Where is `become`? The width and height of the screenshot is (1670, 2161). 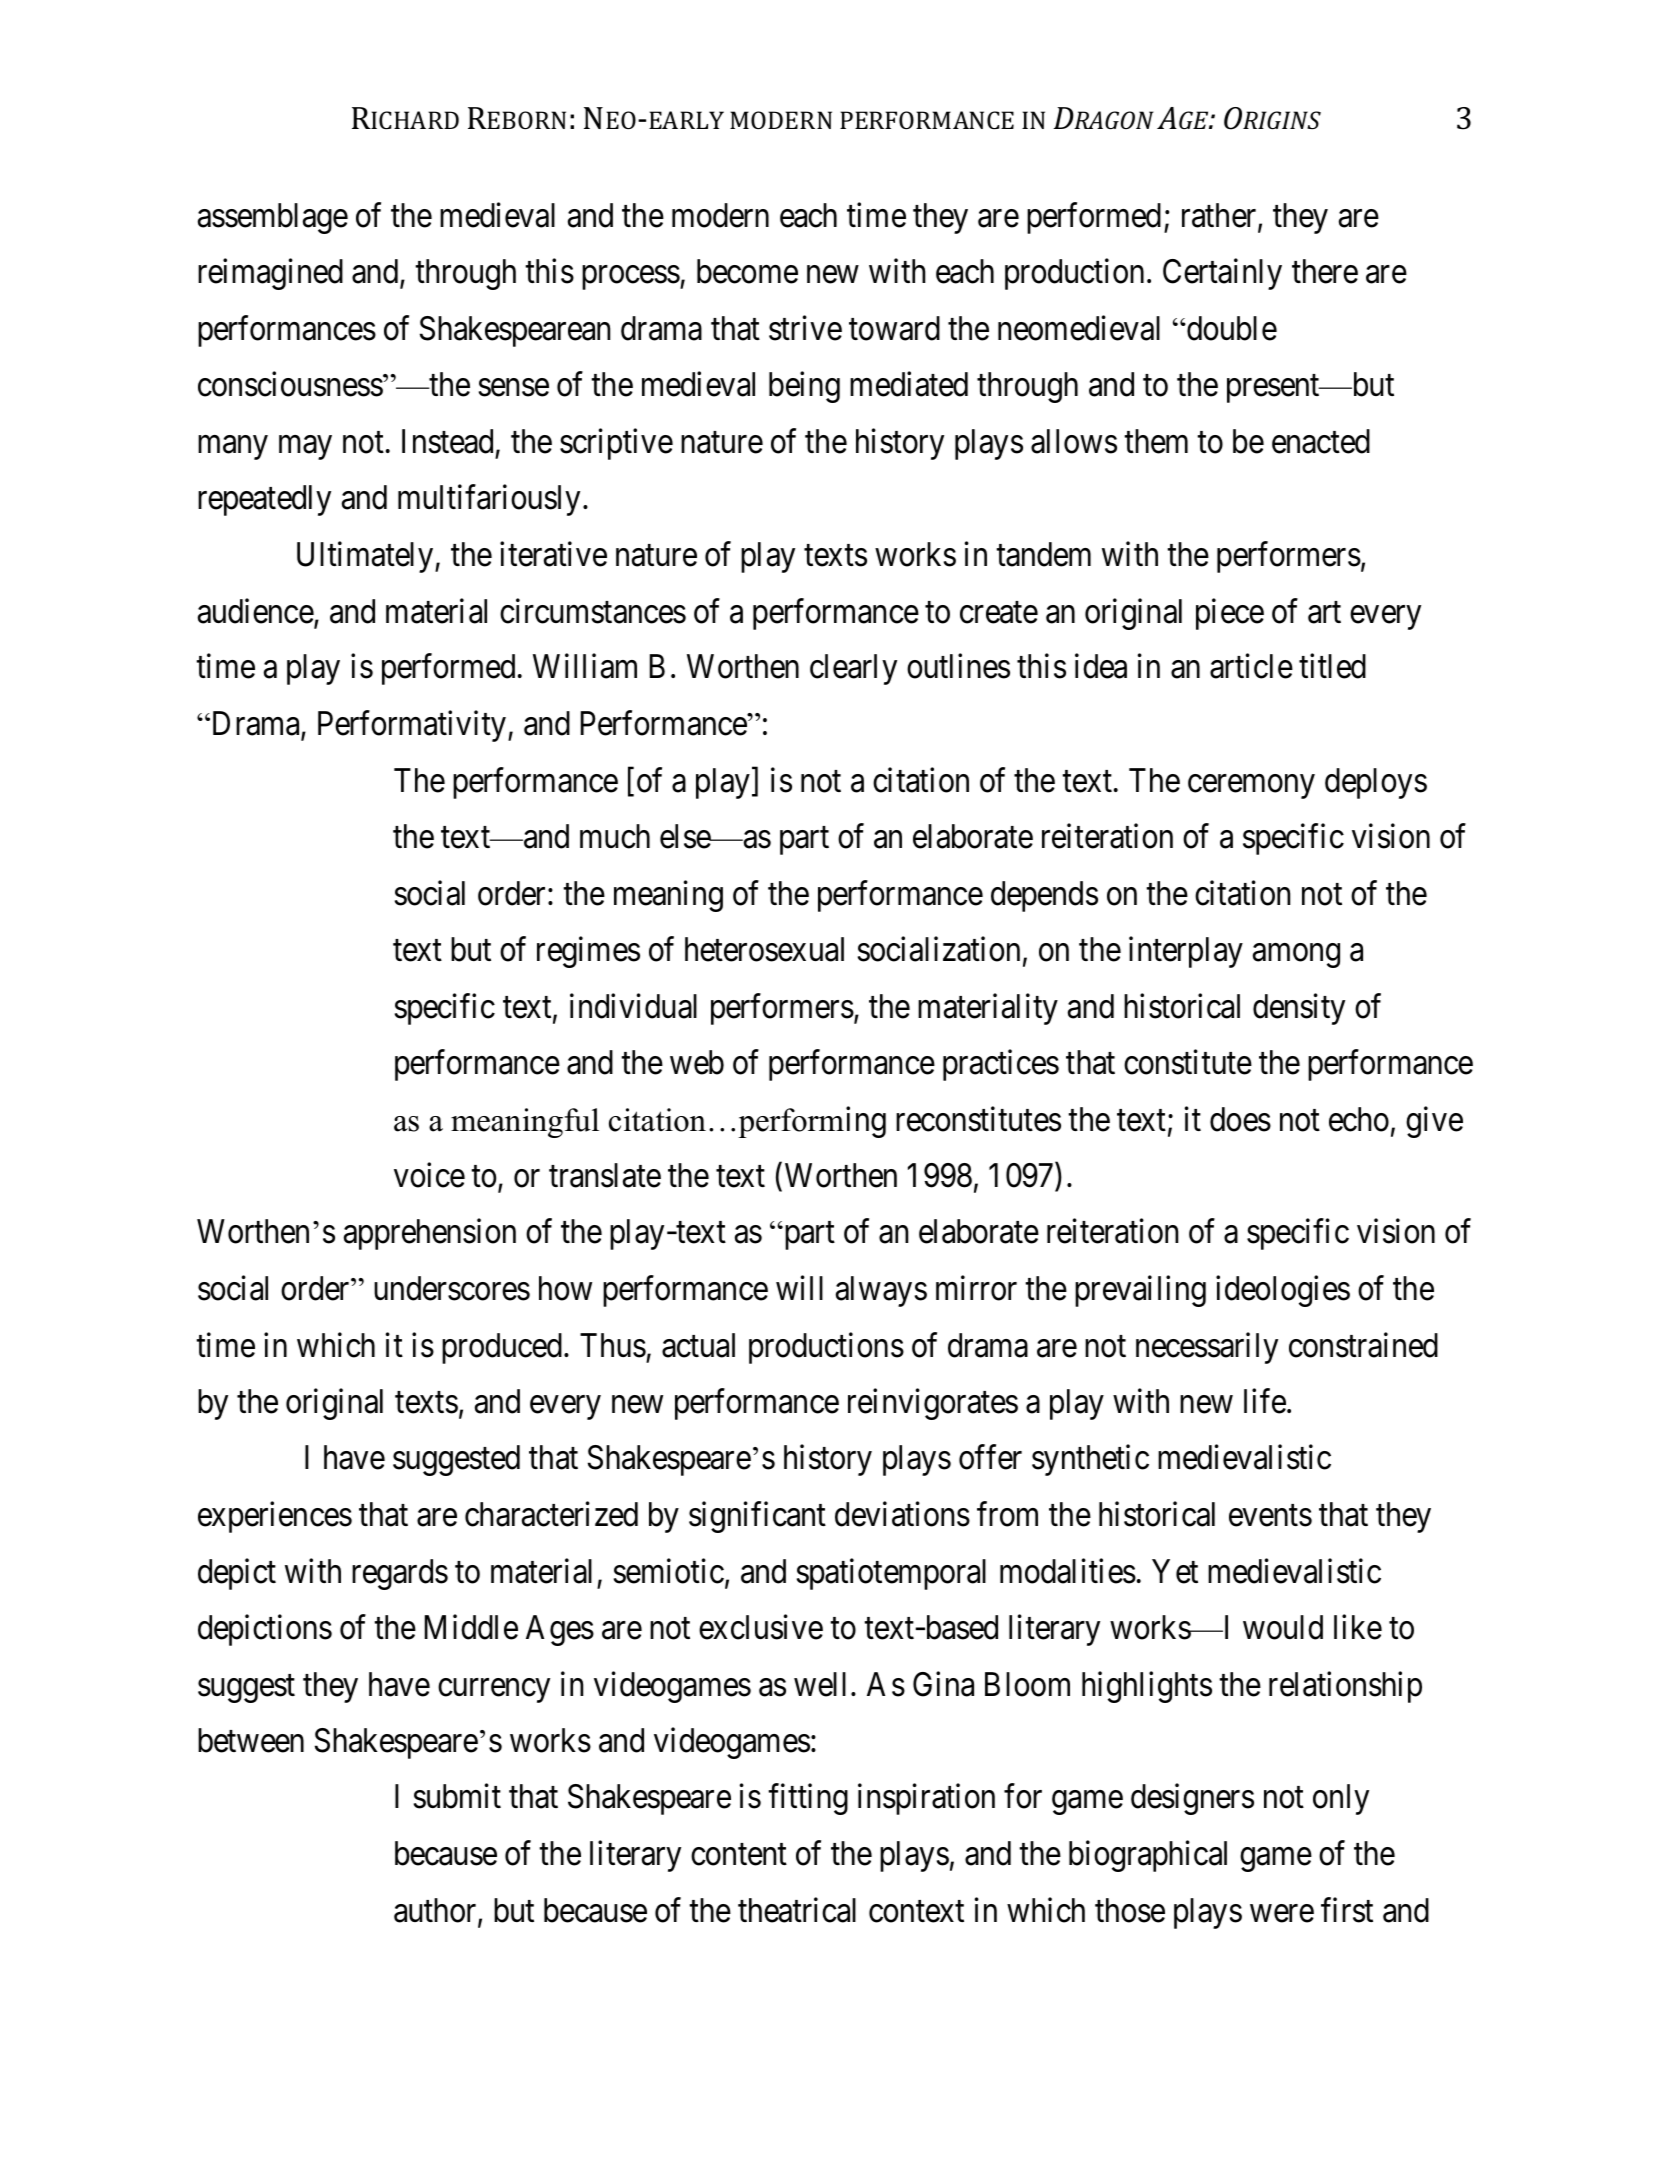 become is located at coordinates (747, 271).
